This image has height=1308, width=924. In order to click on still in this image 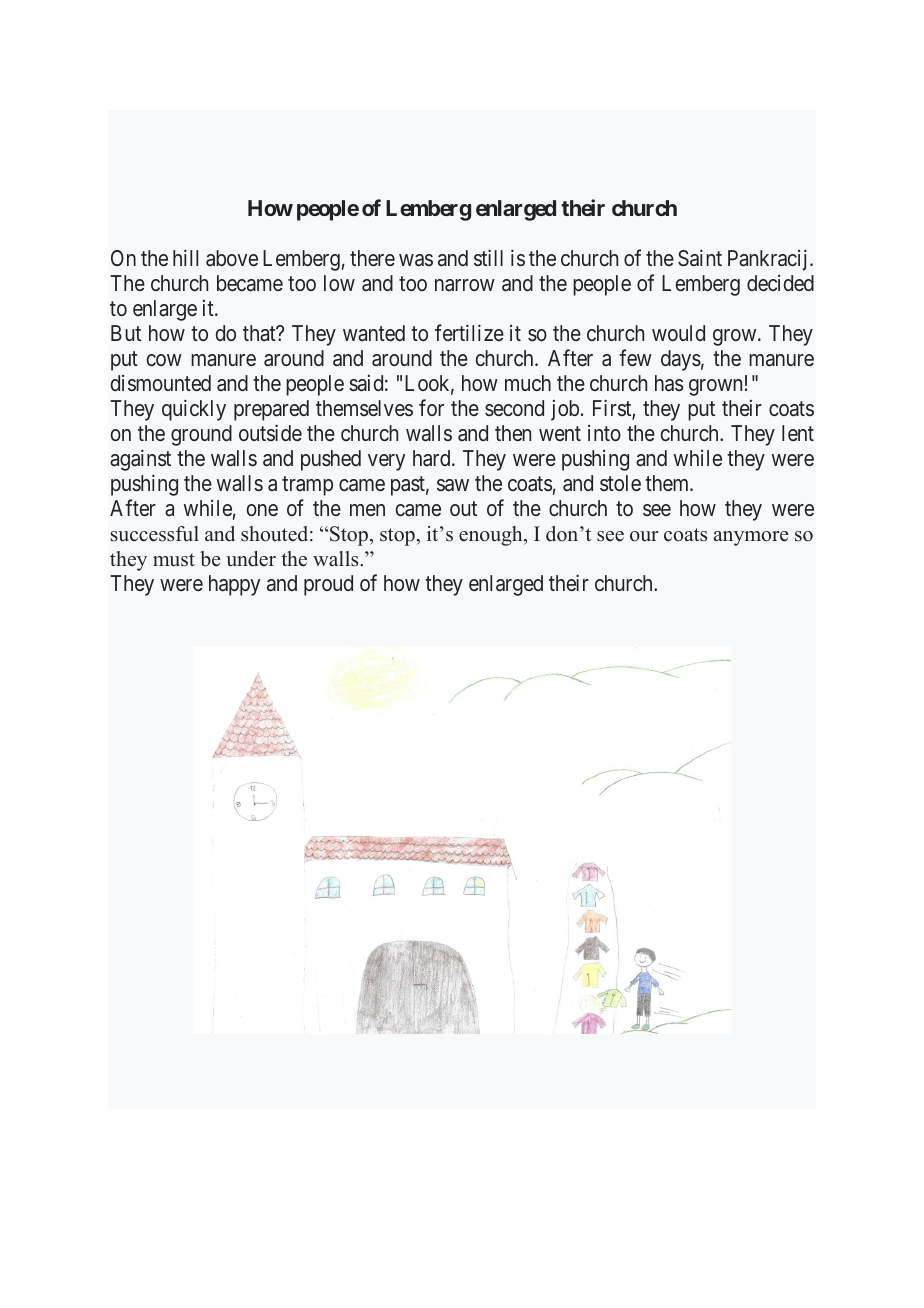, I will do `click(488, 257)`.
